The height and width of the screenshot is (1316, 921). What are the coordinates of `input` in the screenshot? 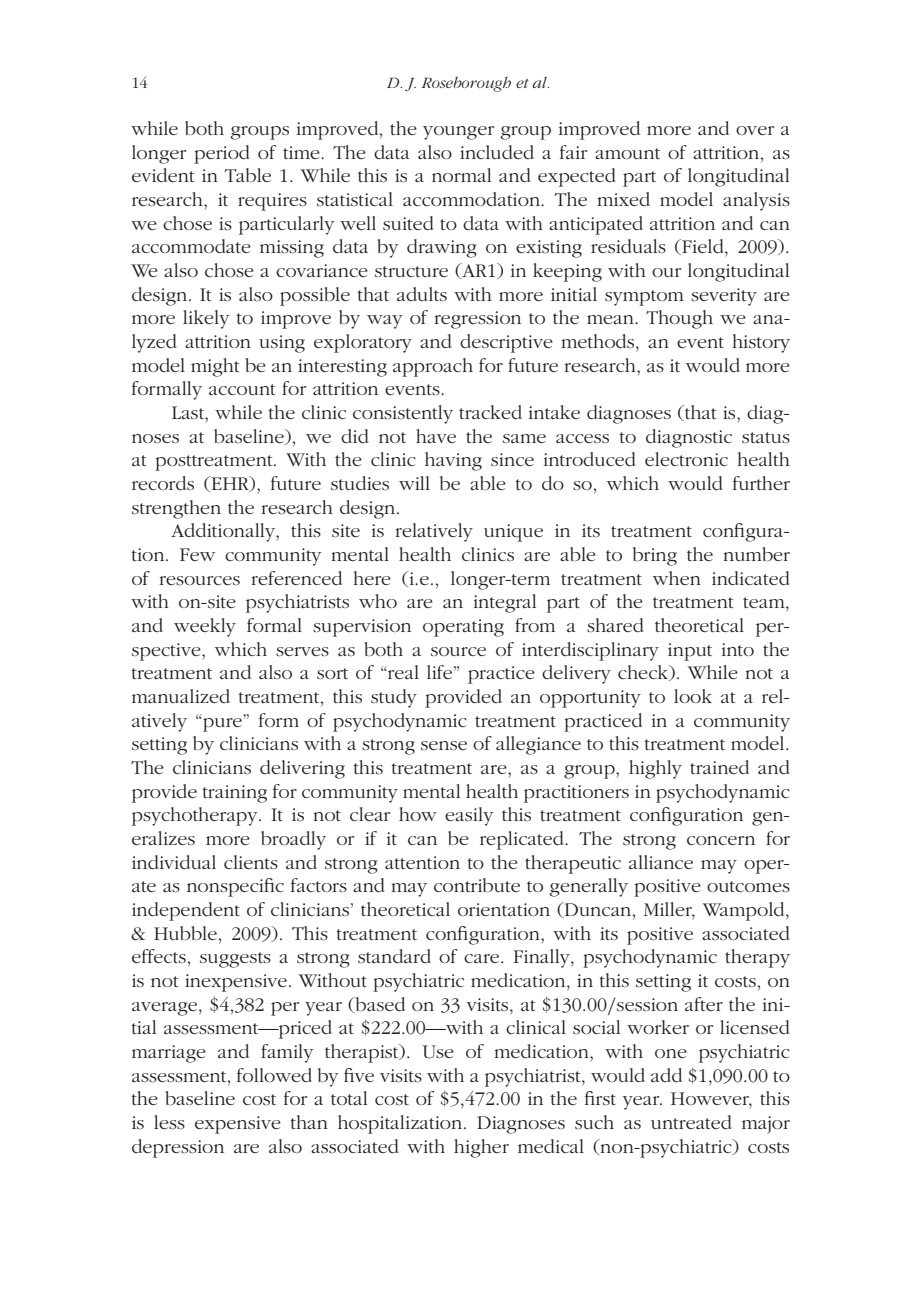 It's located at (690, 652).
